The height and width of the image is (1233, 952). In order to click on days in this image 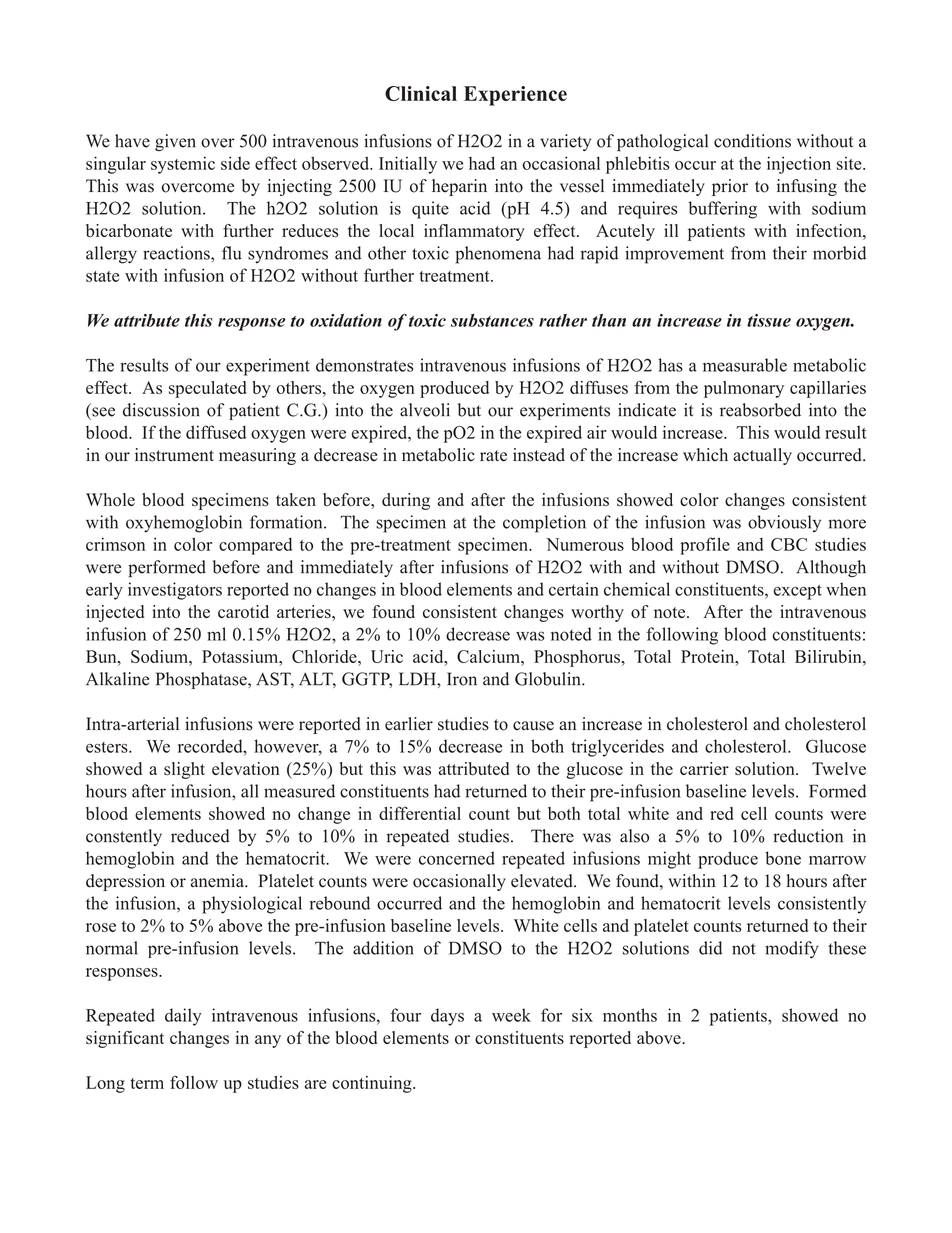, I will do `click(447, 1017)`.
